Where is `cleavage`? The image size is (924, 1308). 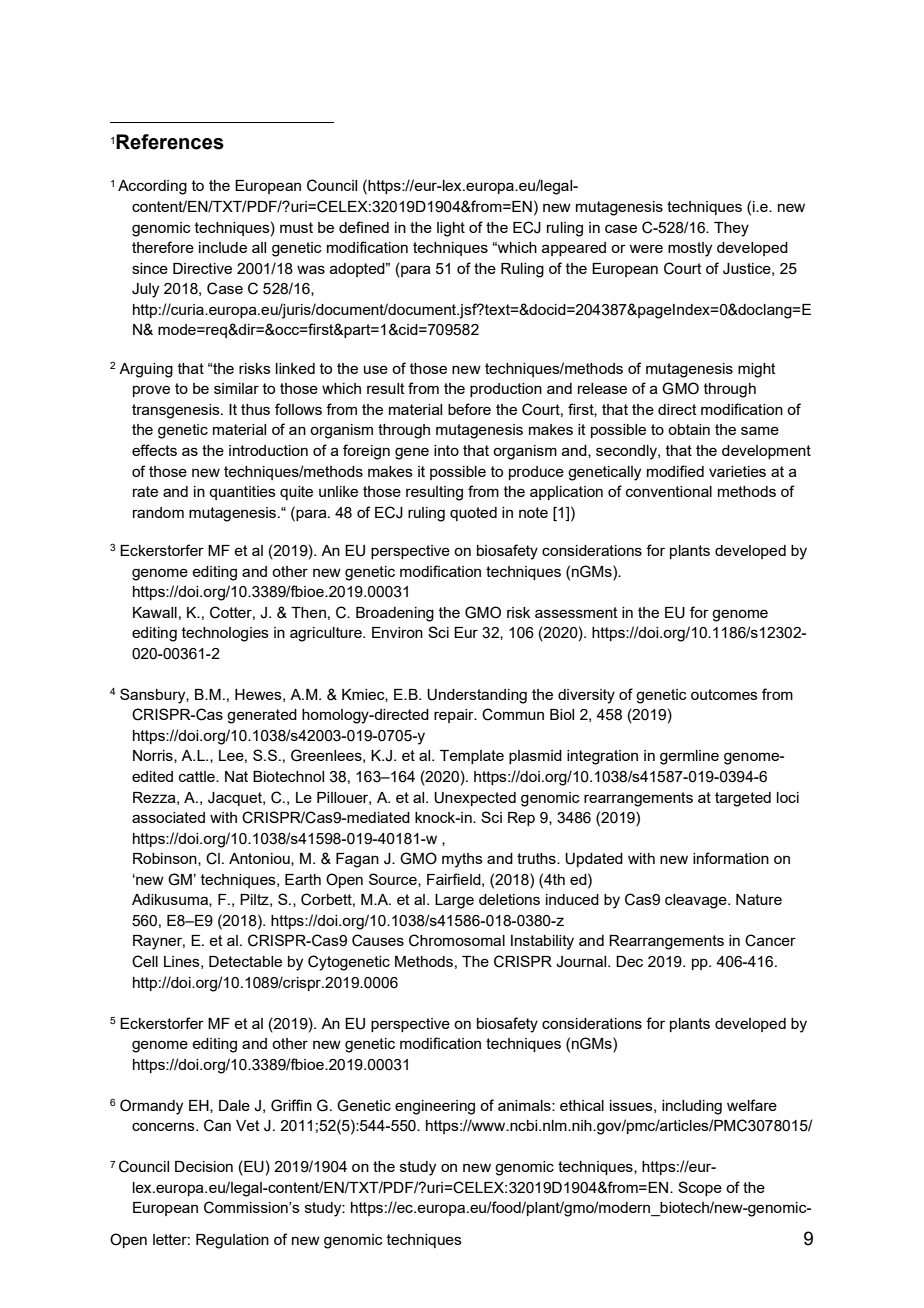
cleavage is located at coordinates (697, 901).
